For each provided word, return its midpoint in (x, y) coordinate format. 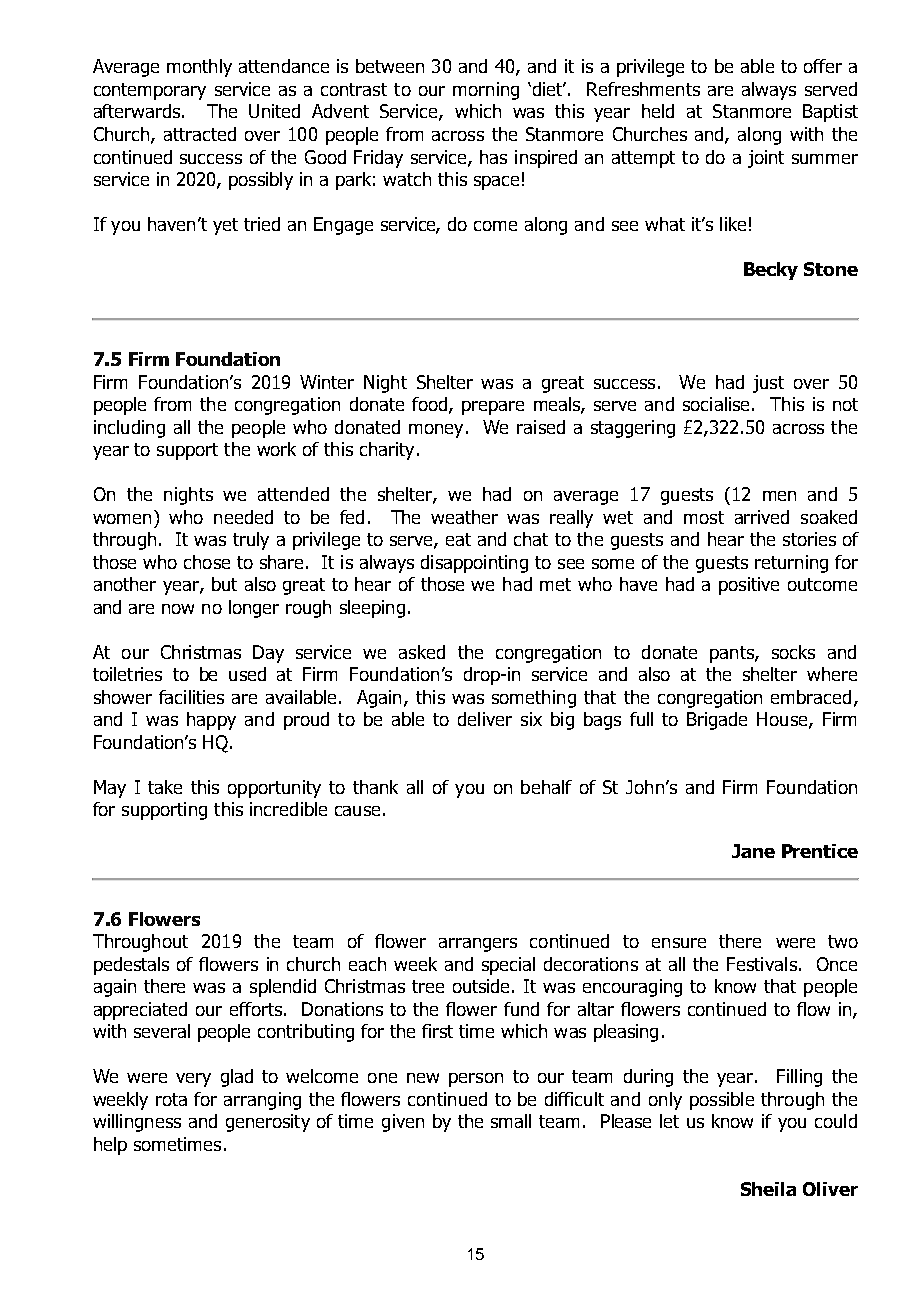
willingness (137, 1123)
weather (464, 517)
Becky (771, 271)
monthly (199, 68)
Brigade (717, 721)
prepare (493, 408)
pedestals (131, 966)
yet (225, 226)
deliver (485, 719)
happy (211, 721)
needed (243, 517)
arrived (762, 517)
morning (486, 91)
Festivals (762, 964)
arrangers (478, 945)
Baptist (830, 113)
